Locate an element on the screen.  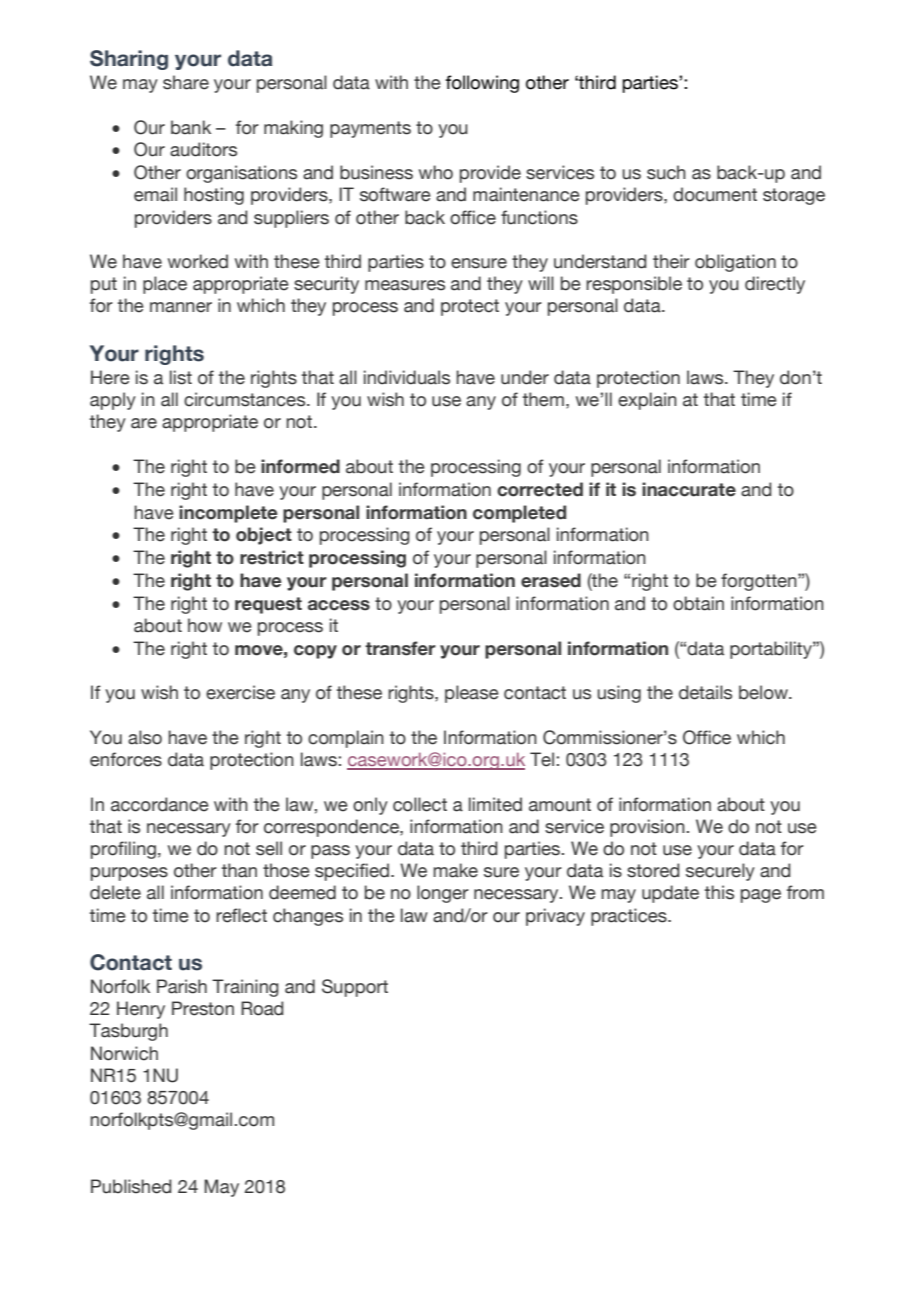
provision is located at coordinates (647, 828).
